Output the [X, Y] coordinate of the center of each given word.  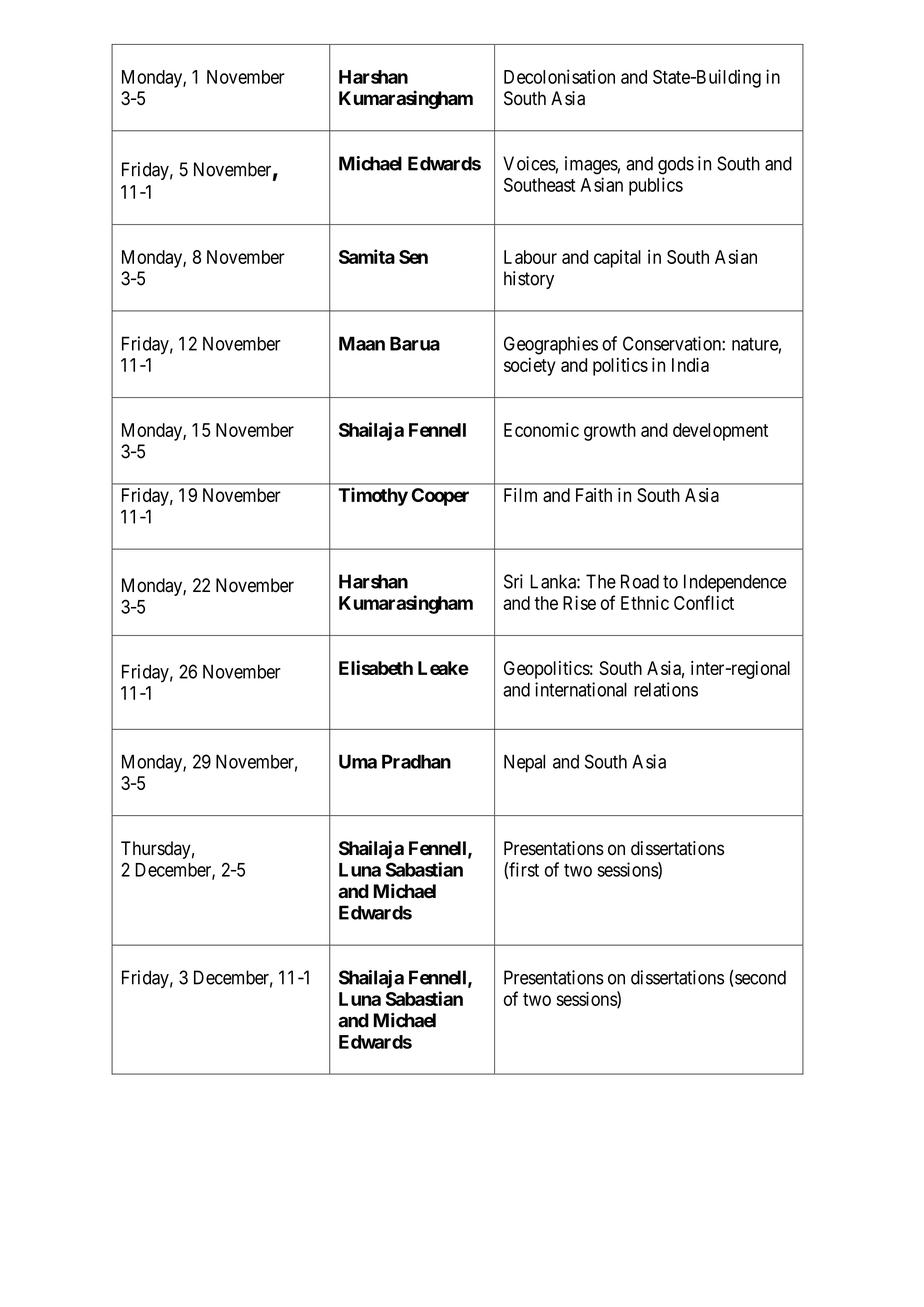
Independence [735, 583]
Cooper [440, 497]
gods [676, 165]
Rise [579, 602]
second [760, 977]
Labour [530, 257]
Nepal [524, 763]
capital [617, 259]
